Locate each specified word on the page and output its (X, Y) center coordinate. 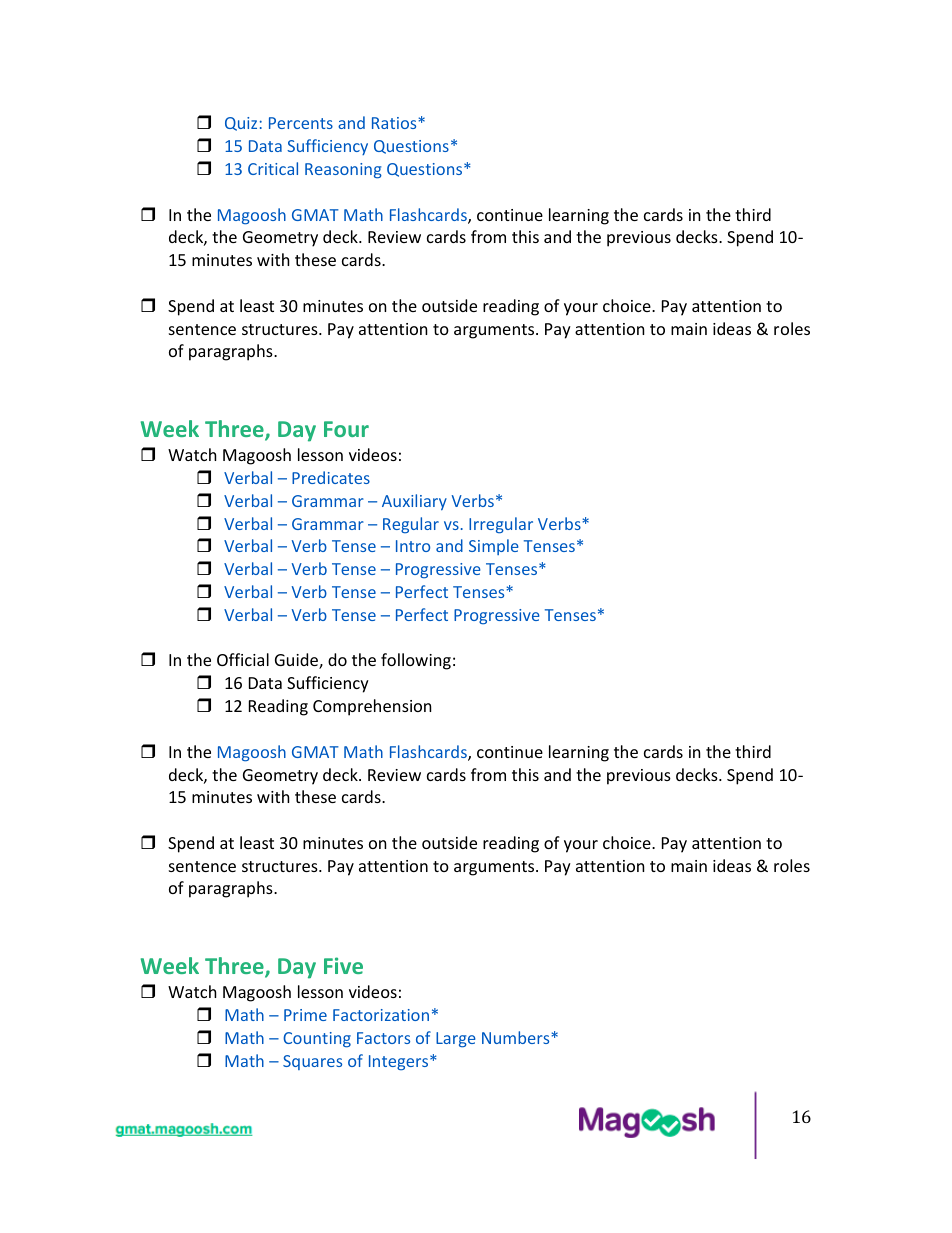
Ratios (395, 123)
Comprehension (372, 707)
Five (343, 965)
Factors (383, 1038)
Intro (413, 546)
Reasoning (343, 171)
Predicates (331, 477)
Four (346, 429)
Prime (305, 1015)
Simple (494, 547)
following (416, 661)
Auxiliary (414, 502)
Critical (273, 168)
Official (243, 659)
